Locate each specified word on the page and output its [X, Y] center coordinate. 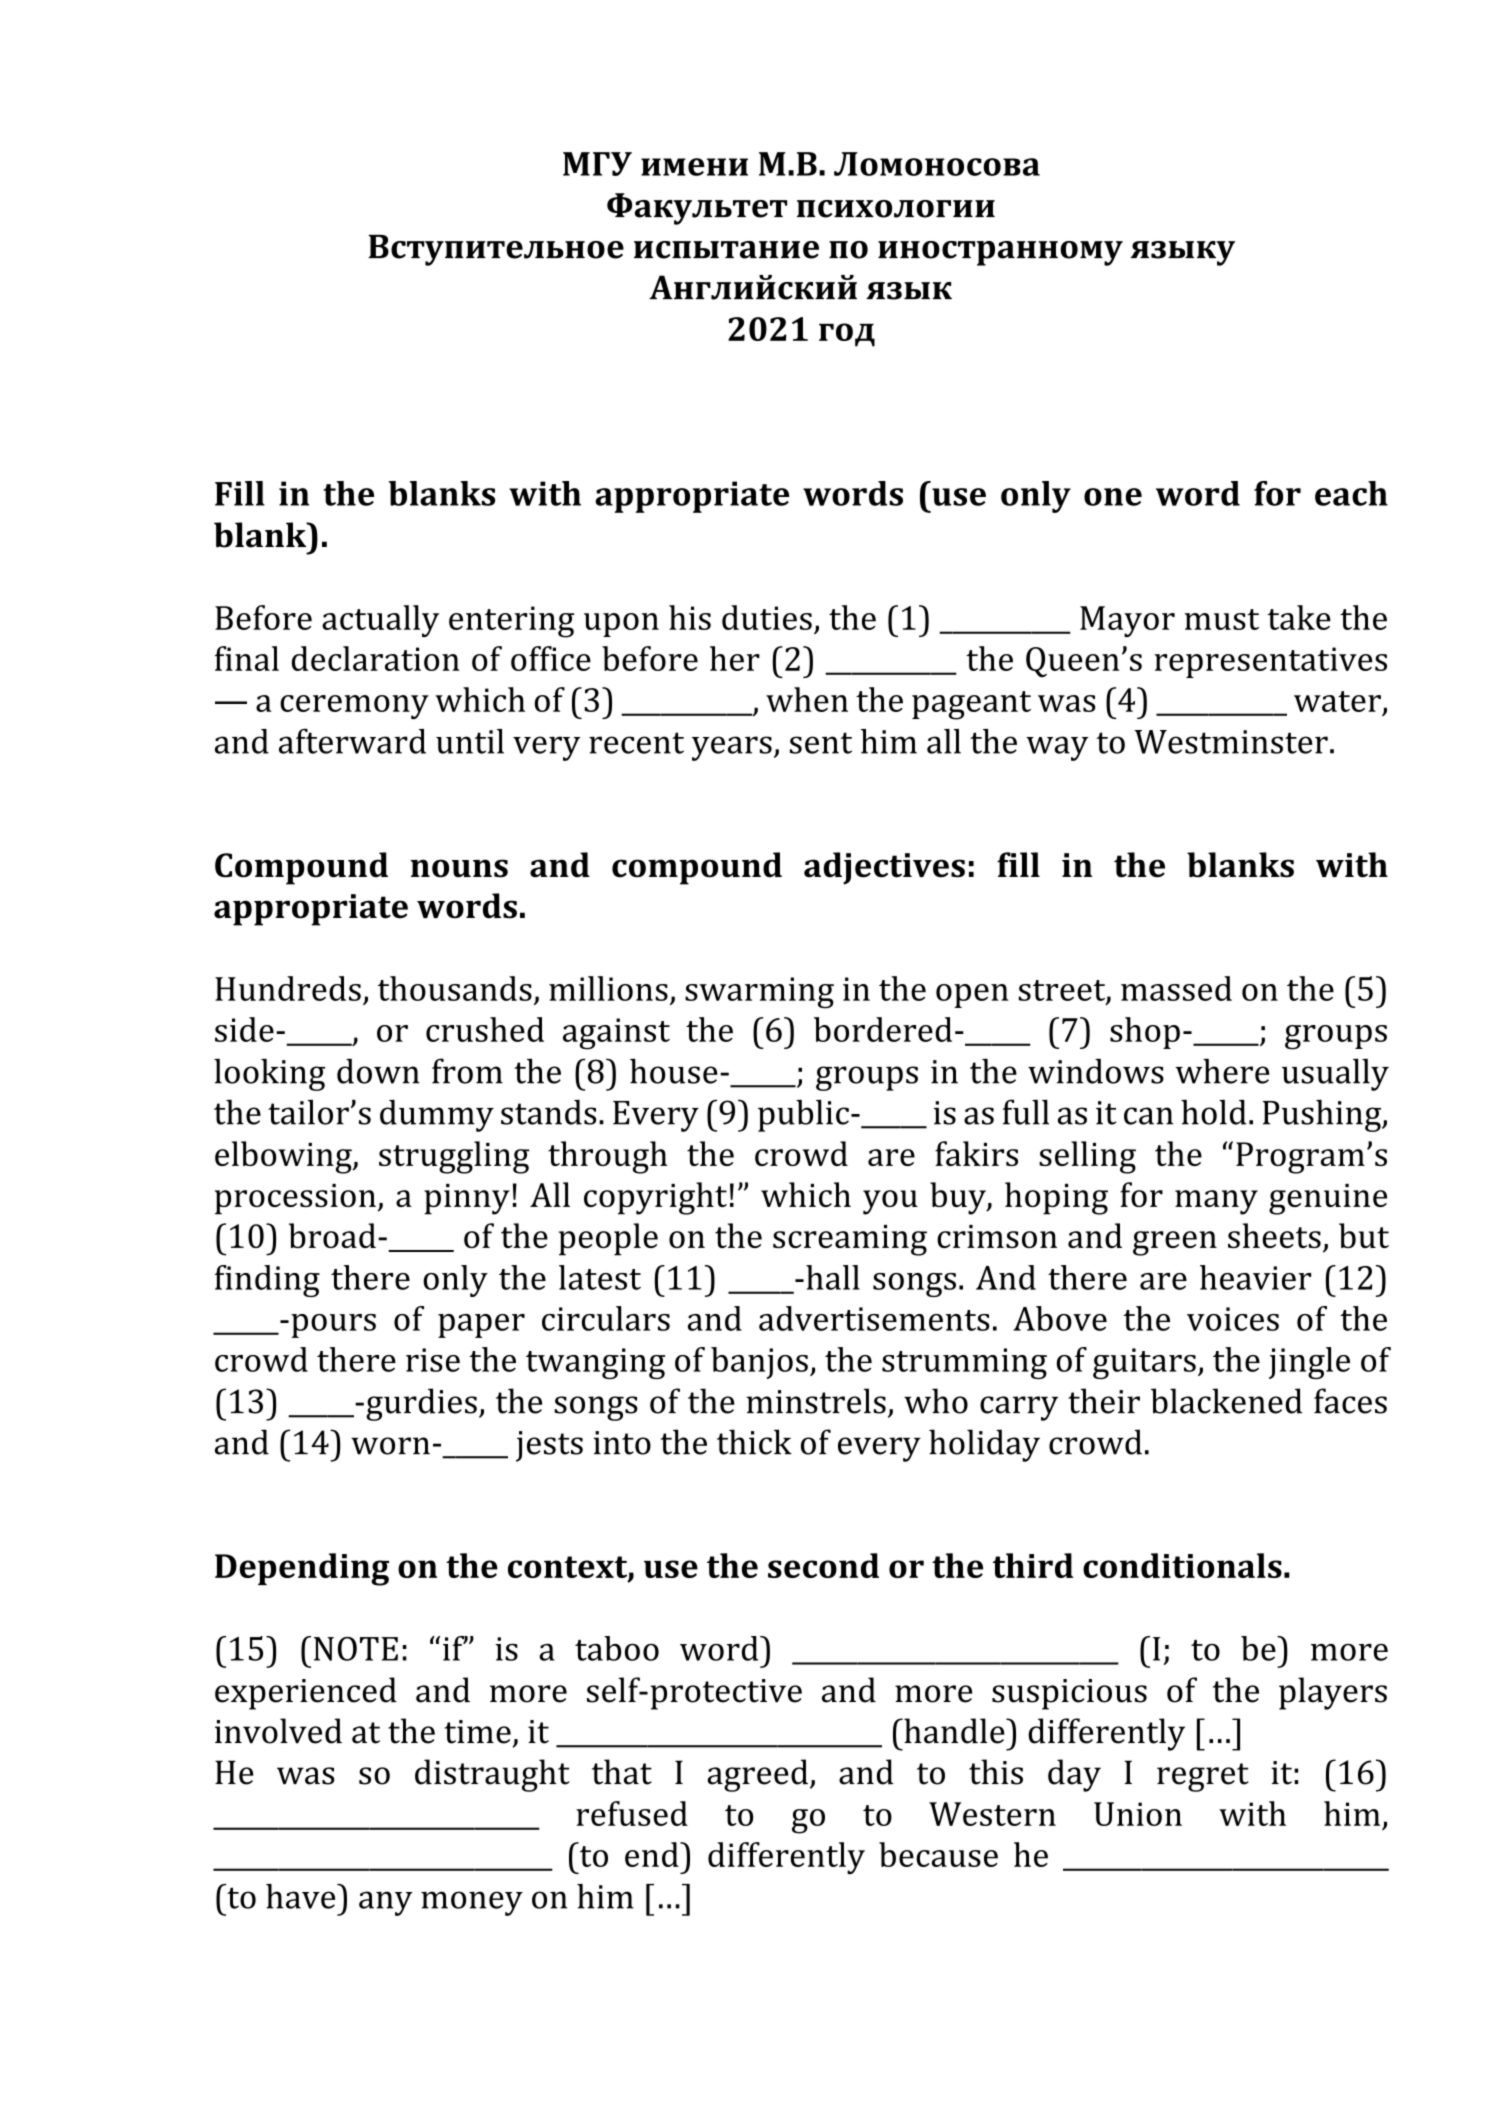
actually [380, 621]
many [1216, 1202]
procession [295, 1199]
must [1222, 619]
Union [1138, 1814]
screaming [850, 1240]
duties [767, 617]
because [938, 1854]
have [302, 1896]
